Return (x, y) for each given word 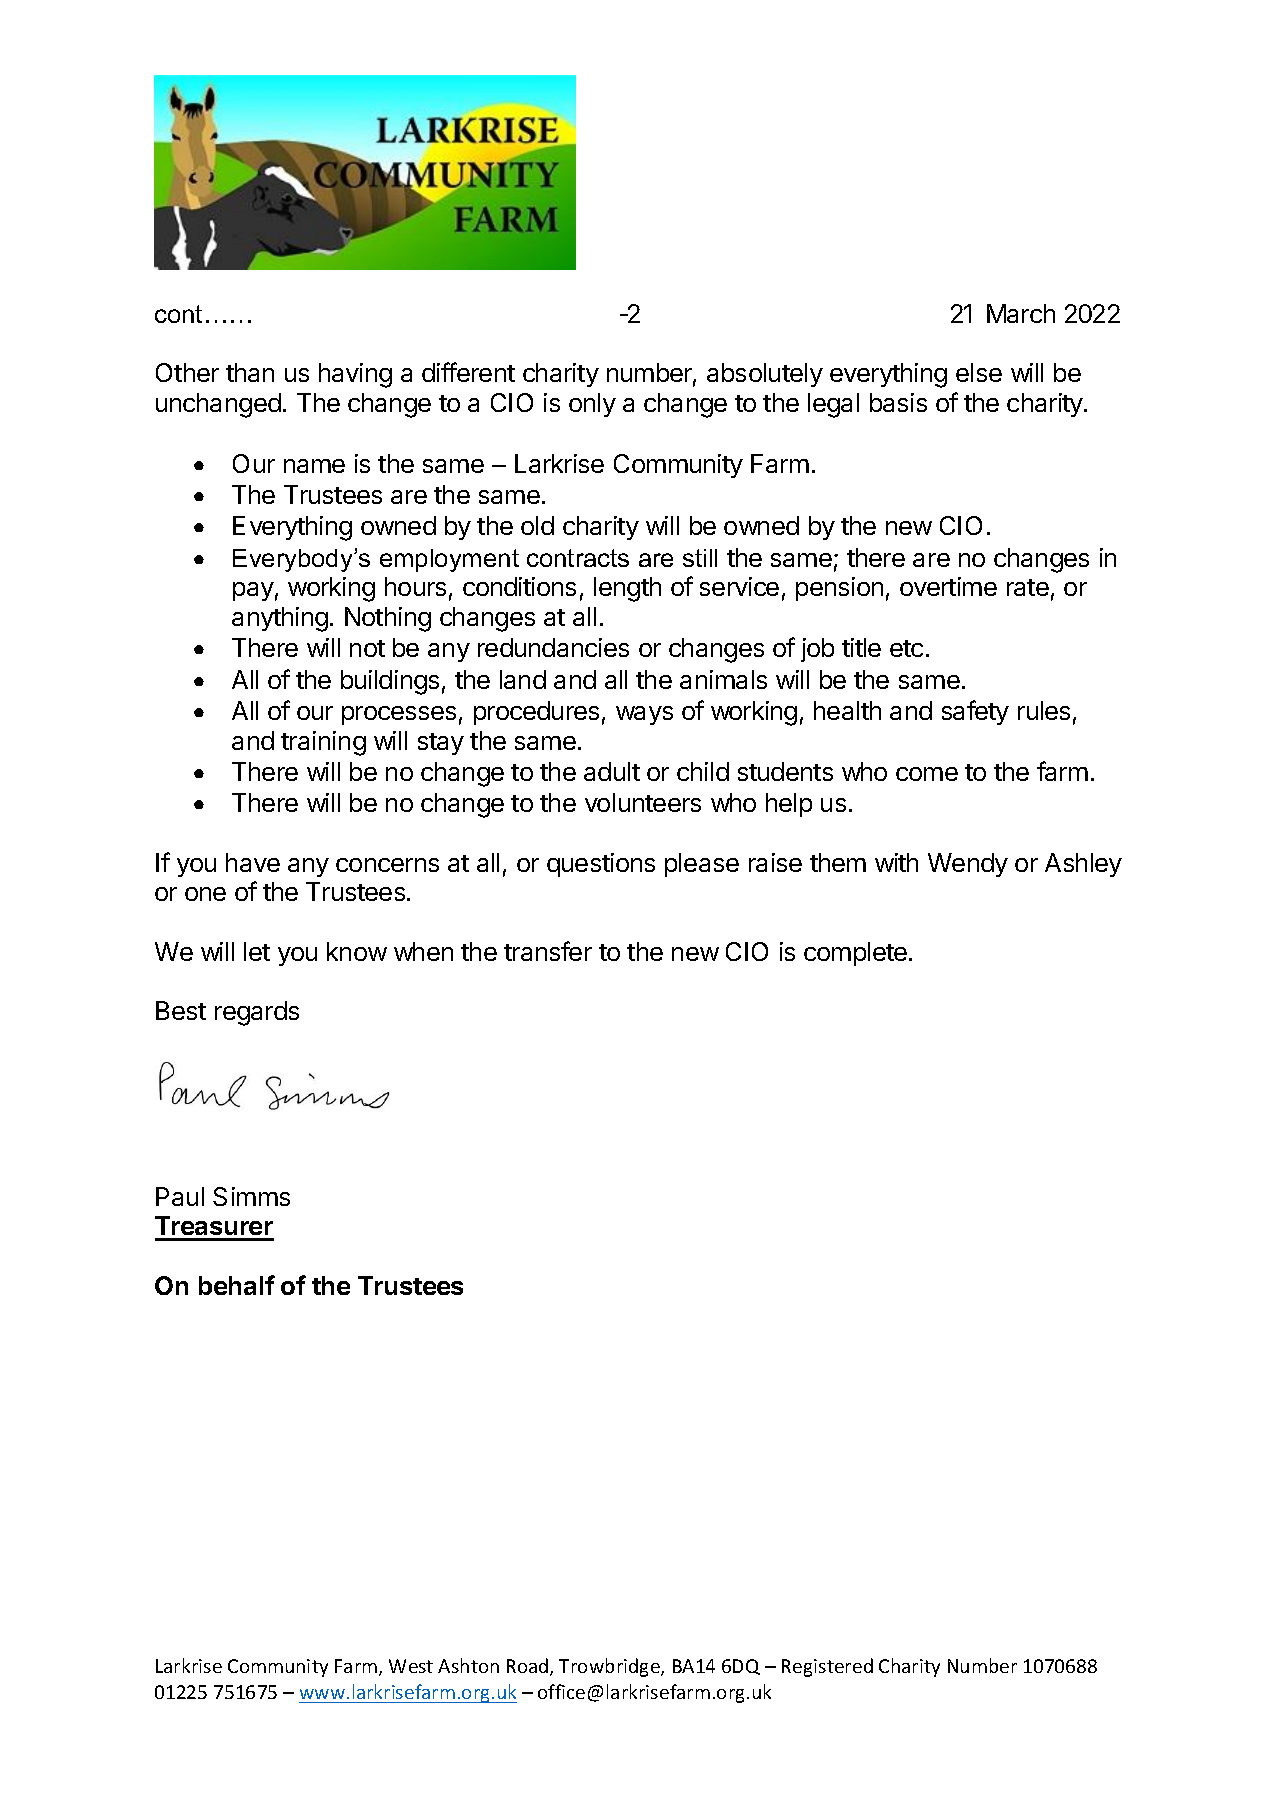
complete (855, 954)
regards (257, 1013)
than (250, 372)
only (592, 405)
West (411, 1666)
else (979, 372)
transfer (548, 951)
